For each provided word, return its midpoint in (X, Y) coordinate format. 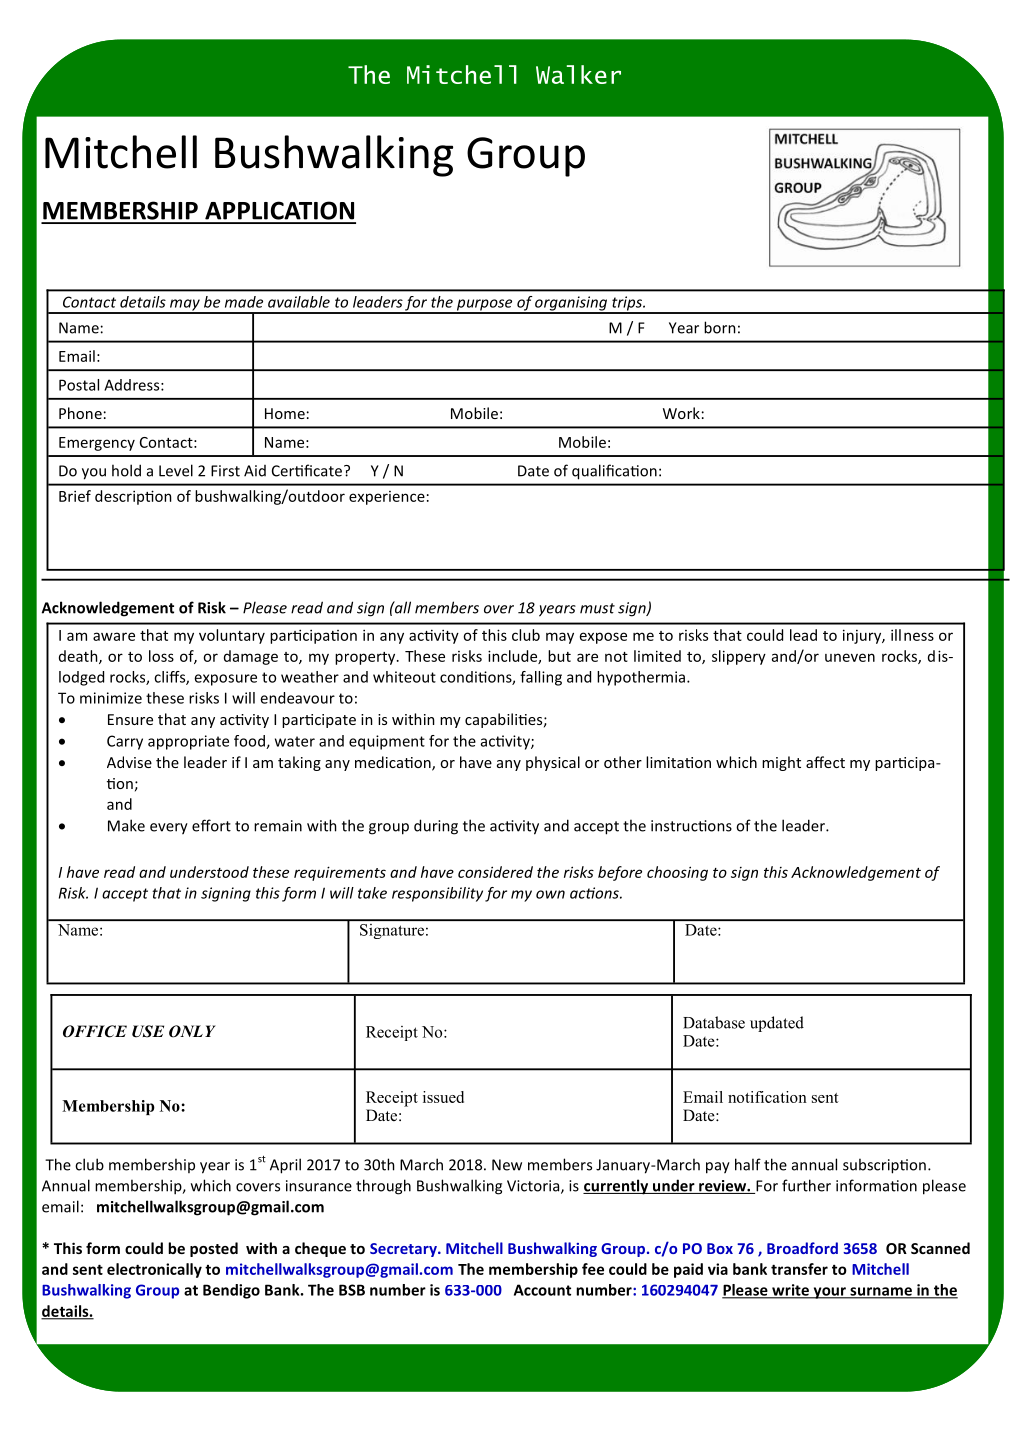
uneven (850, 657)
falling (541, 678)
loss (161, 656)
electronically (154, 1270)
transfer (799, 1269)
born (720, 327)
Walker (578, 74)
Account (542, 1290)
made (244, 302)
